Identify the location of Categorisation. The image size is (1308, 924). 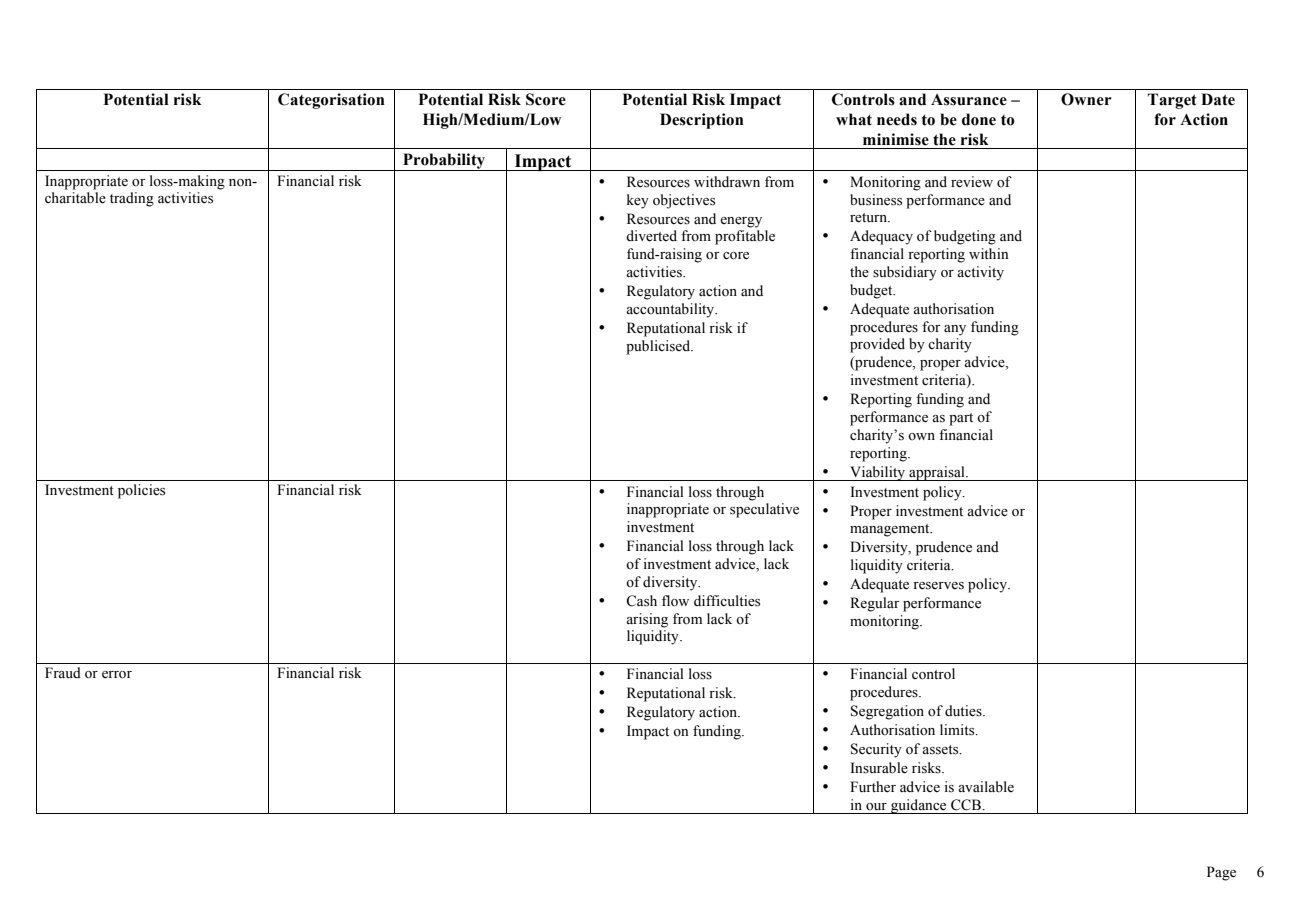
(331, 101).
